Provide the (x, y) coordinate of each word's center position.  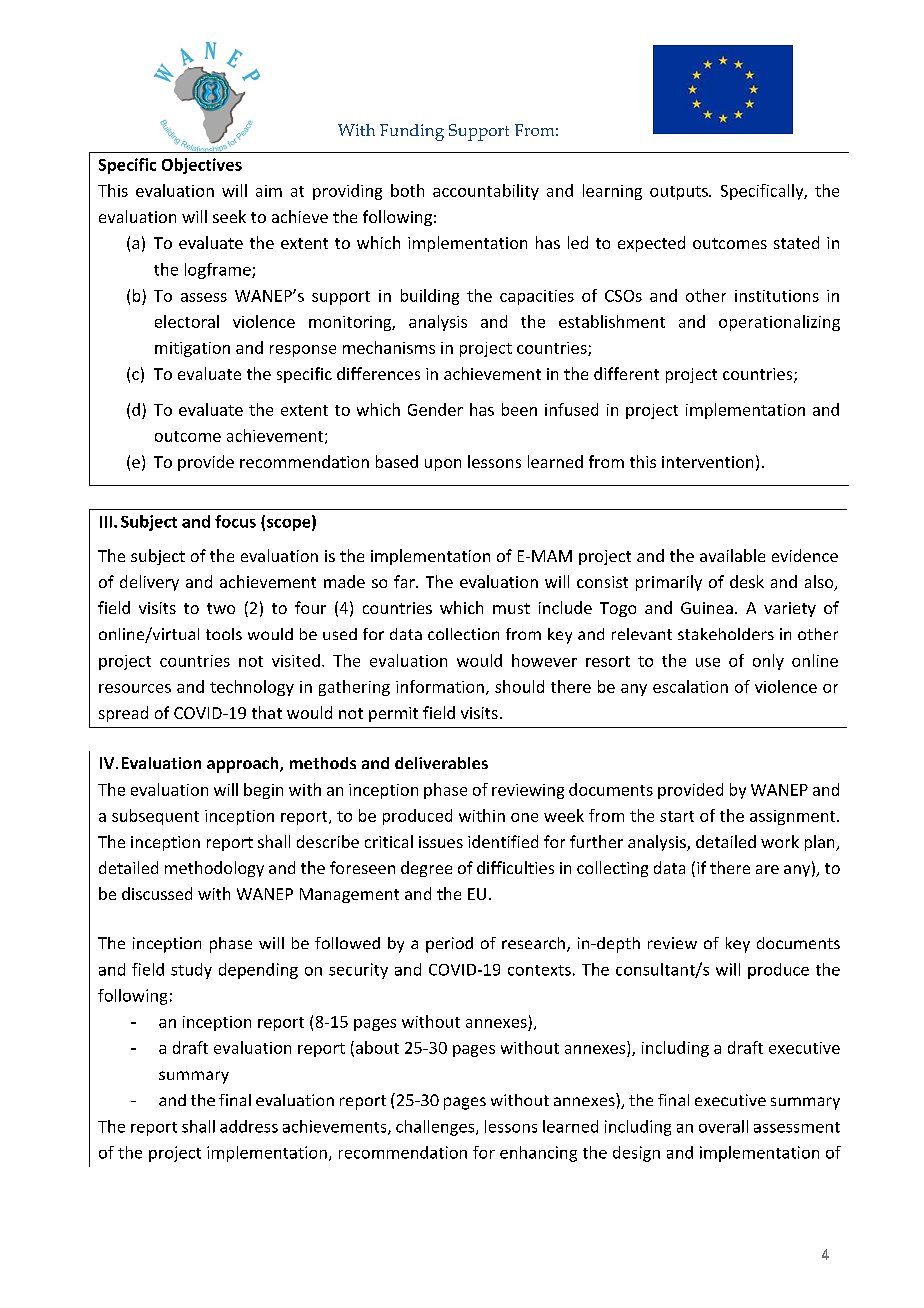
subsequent (155, 817)
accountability (486, 192)
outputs (680, 193)
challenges (436, 1128)
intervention (707, 462)
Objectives (202, 166)
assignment (794, 817)
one (524, 817)
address (249, 1126)
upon (443, 465)
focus (235, 521)
